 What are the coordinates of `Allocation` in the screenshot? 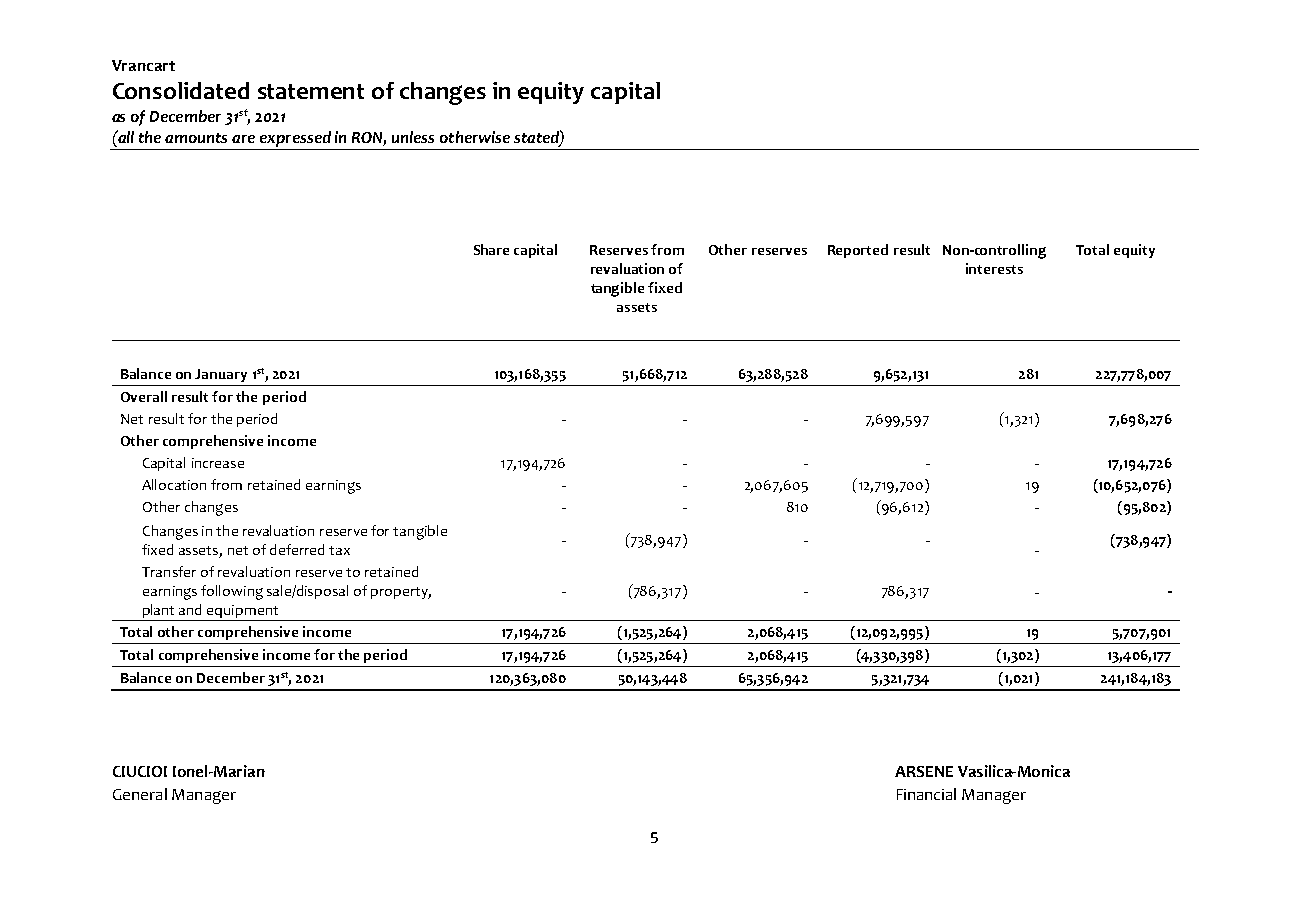 It's located at (174, 484).
